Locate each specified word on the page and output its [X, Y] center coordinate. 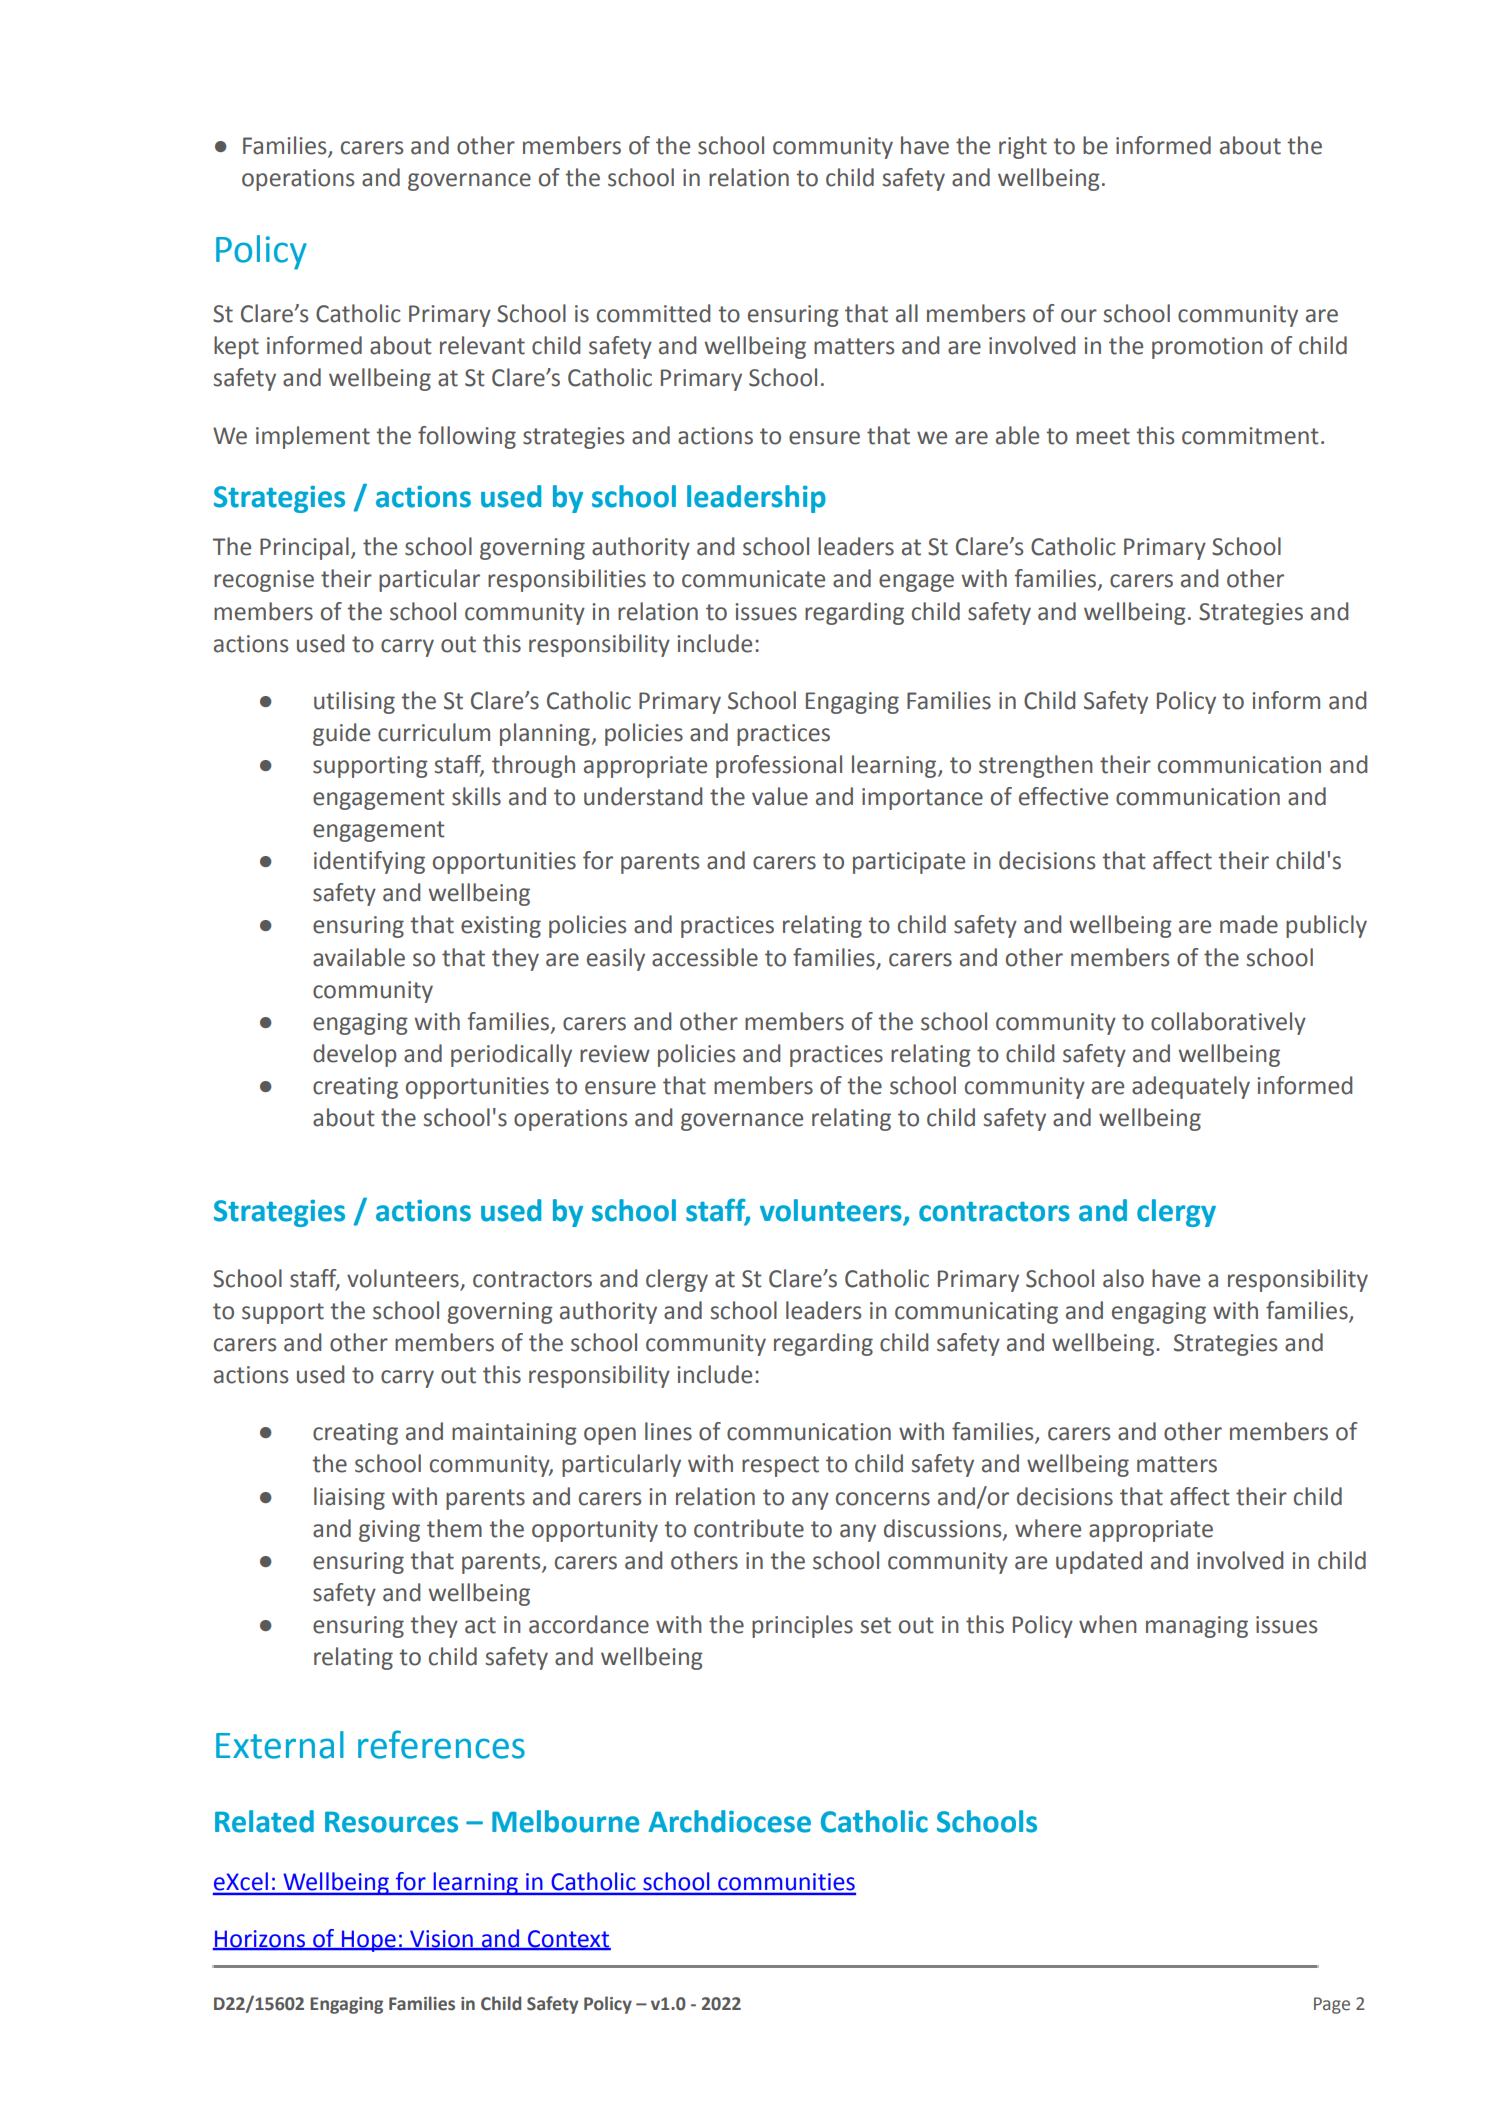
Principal [304, 548]
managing [1197, 1627]
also [1123, 1278]
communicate [753, 579]
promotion [1207, 348]
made [1249, 924]
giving [389, 1531]
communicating [976, 1313]
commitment [1250, 436]
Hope [369, 1941]
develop [355, 1055]
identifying [369, 862]
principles [802, 1626]
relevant [482, 345]
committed [653, 313]
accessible [705, 957]
